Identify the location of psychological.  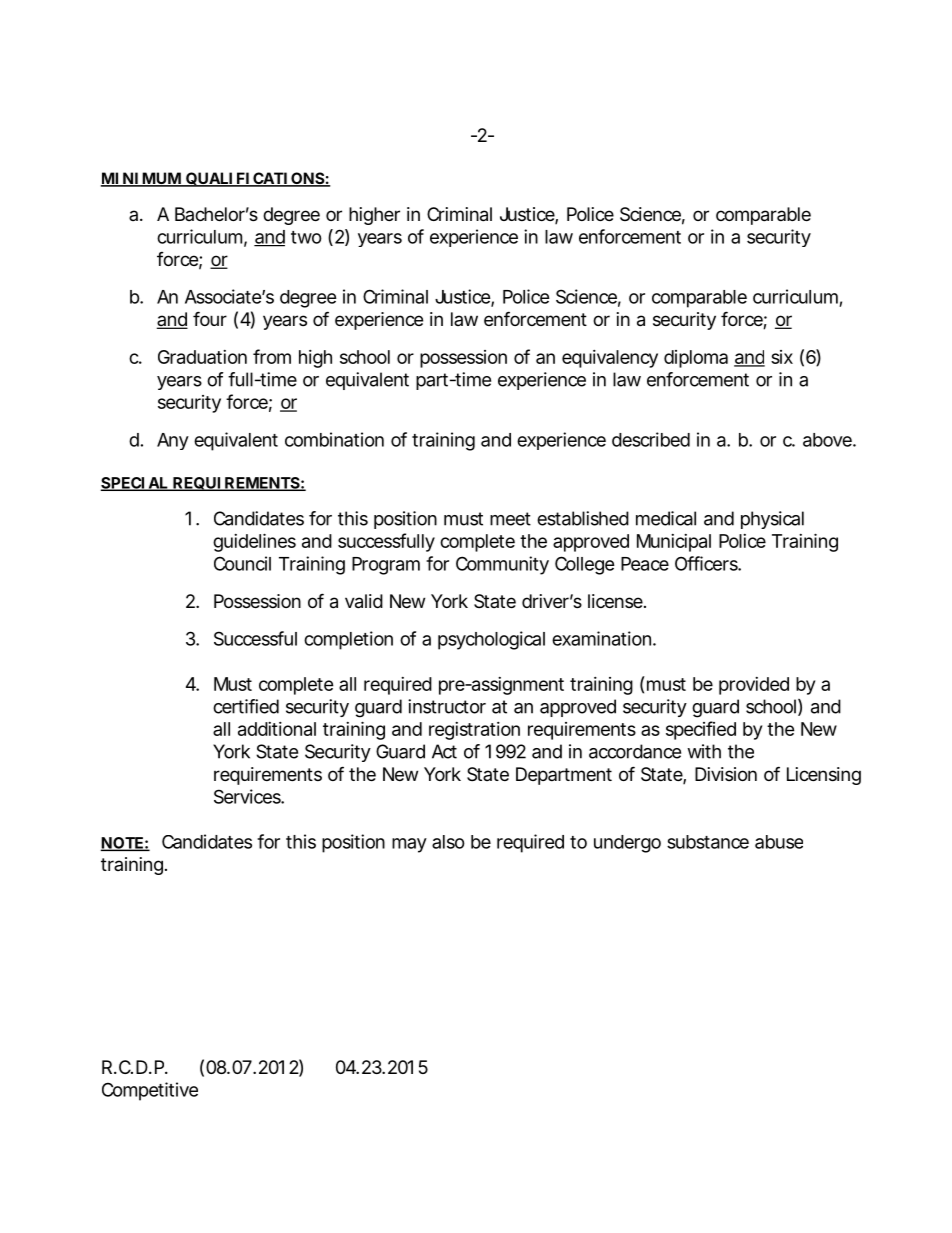
(491, 640).
